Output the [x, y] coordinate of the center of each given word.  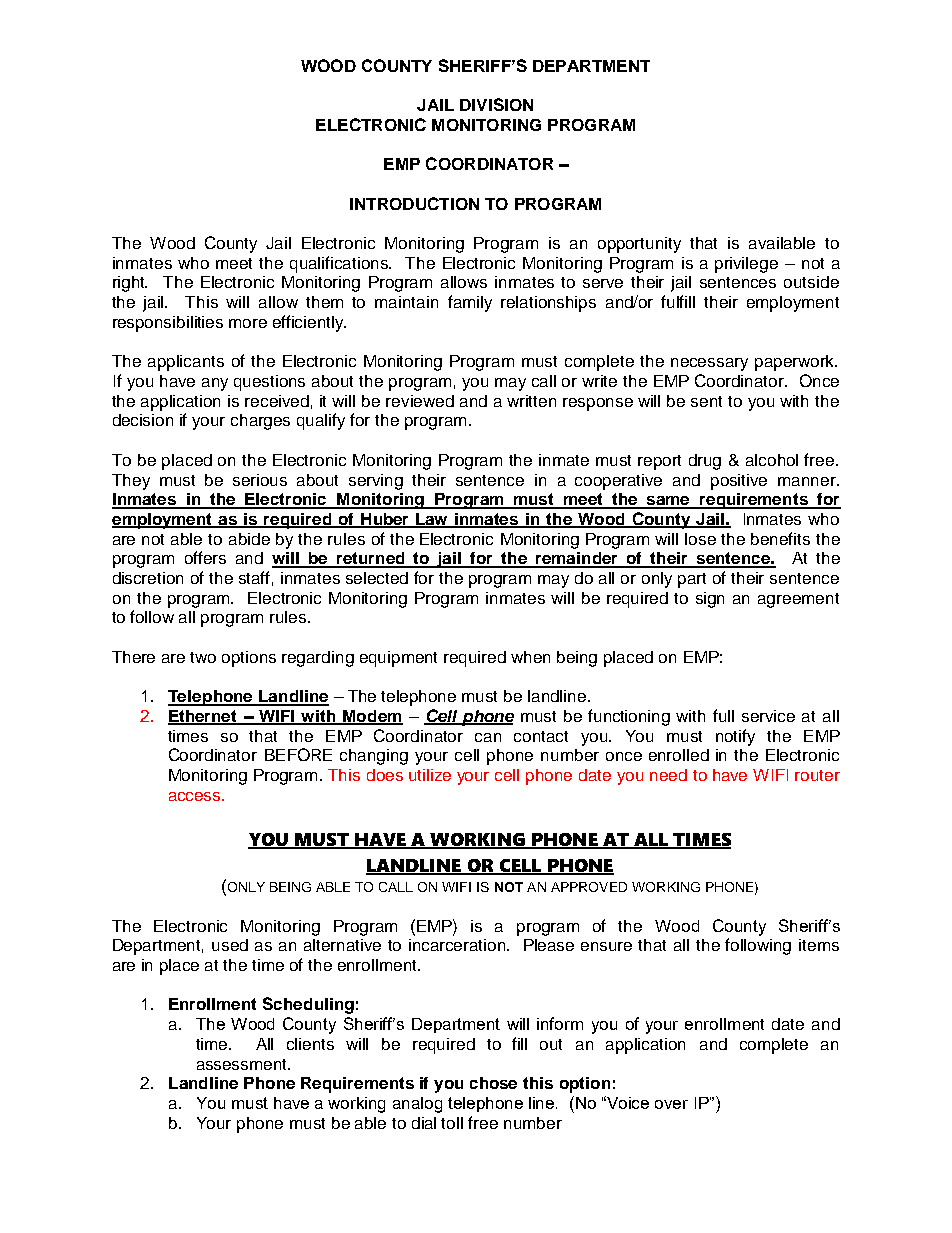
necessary [709, 364]
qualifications [340, 264]
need [668, 775]
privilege [746, 265]
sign [710, 600]
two [203, 657]
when [530, 657]
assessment [243, 1064]
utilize [430, 775]
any [215, 384]
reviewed [420, 401]
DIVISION [496, 104]
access [196, 796]
